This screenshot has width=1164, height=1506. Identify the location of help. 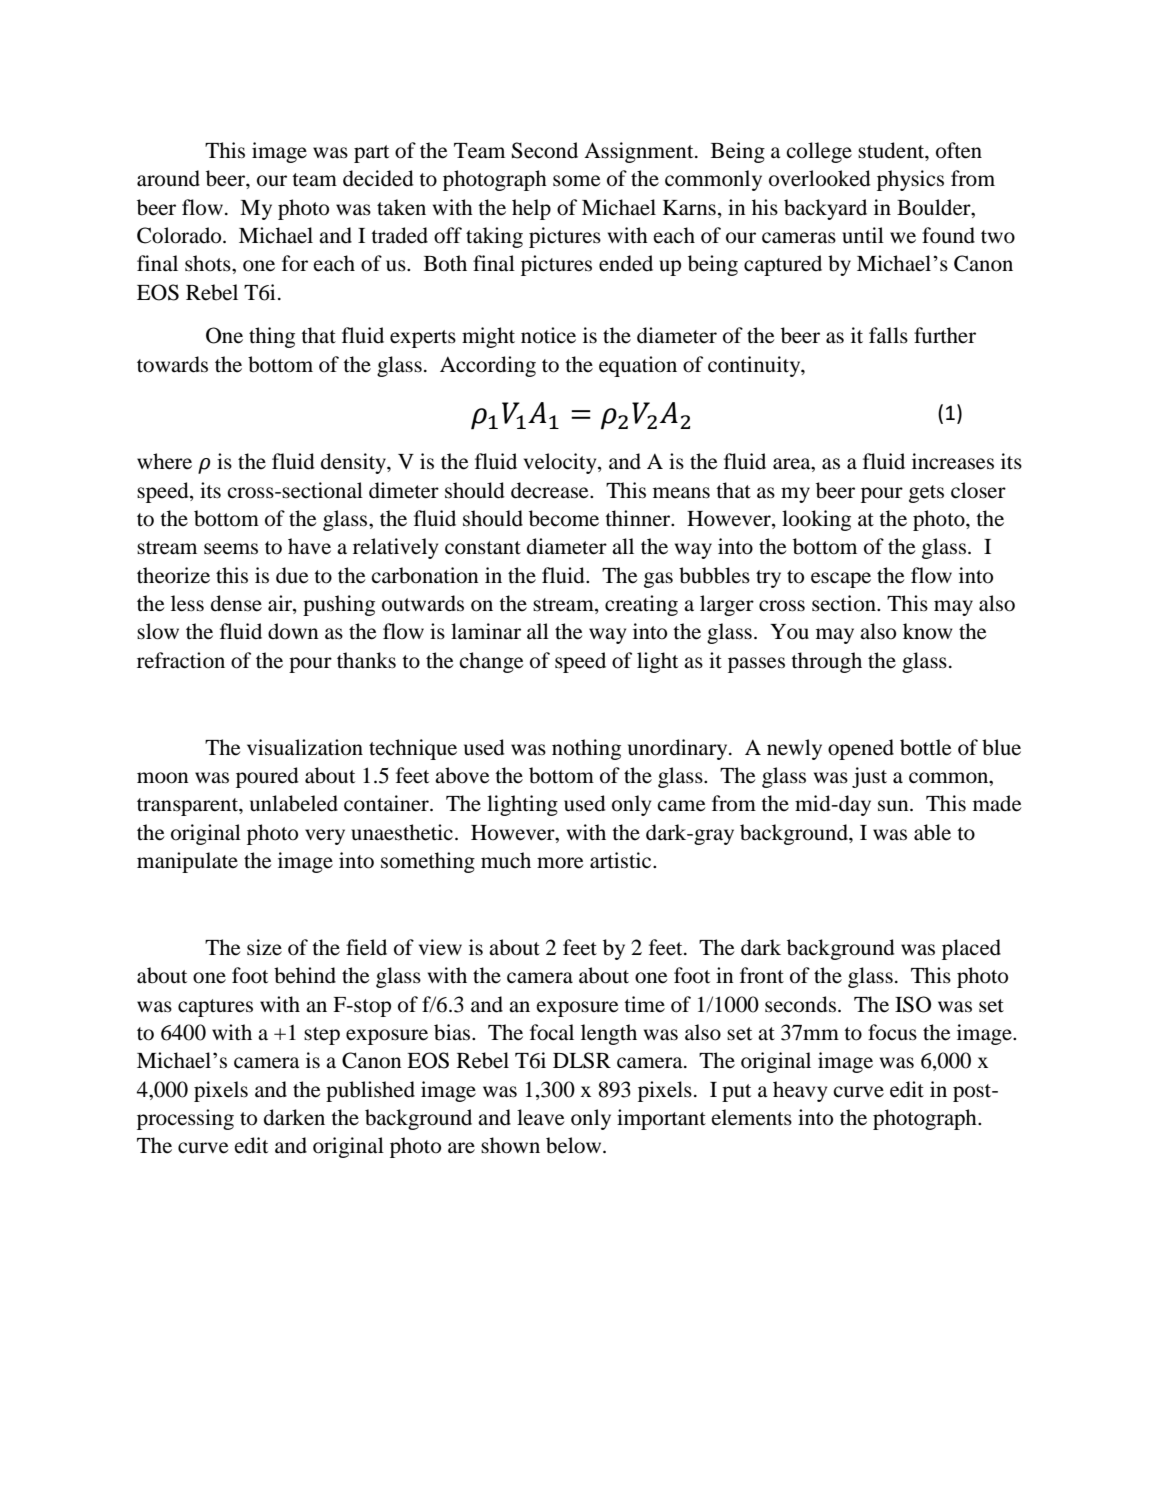
(531, 209).
